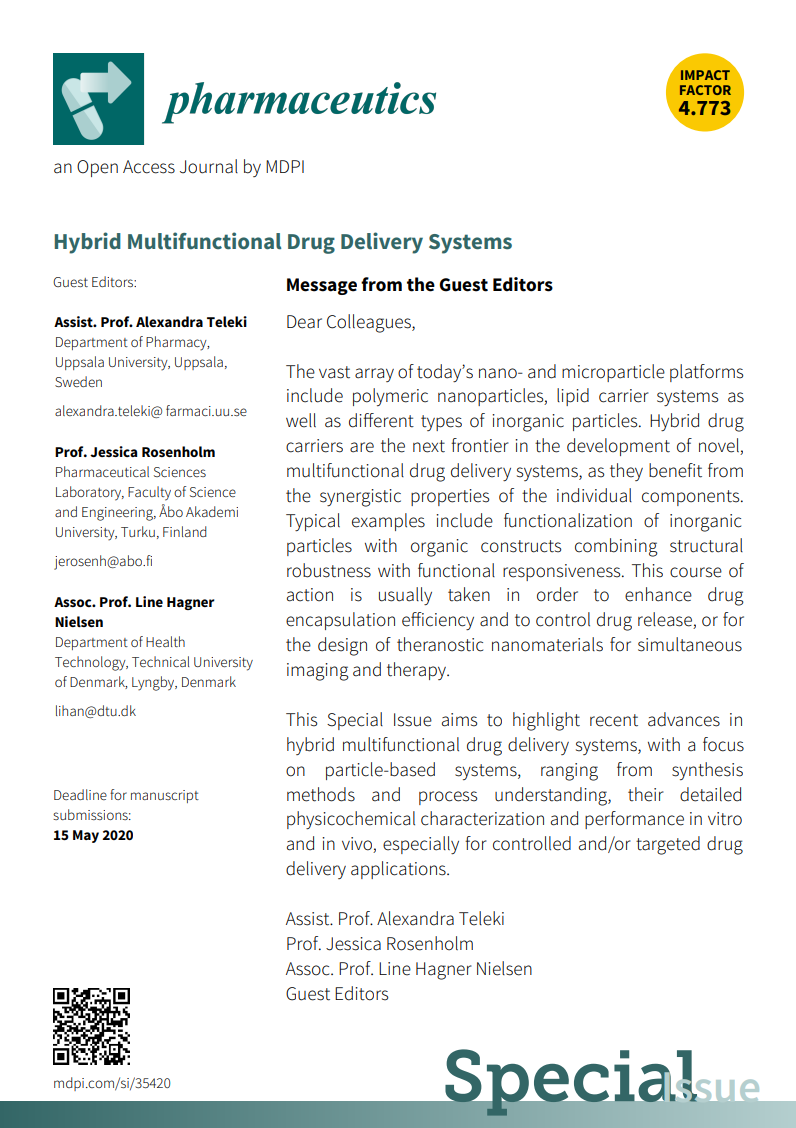 The image size is (796, 1128). Describe the element at coordinates (86, 836) in the screenshot. I see `May` at that location.
